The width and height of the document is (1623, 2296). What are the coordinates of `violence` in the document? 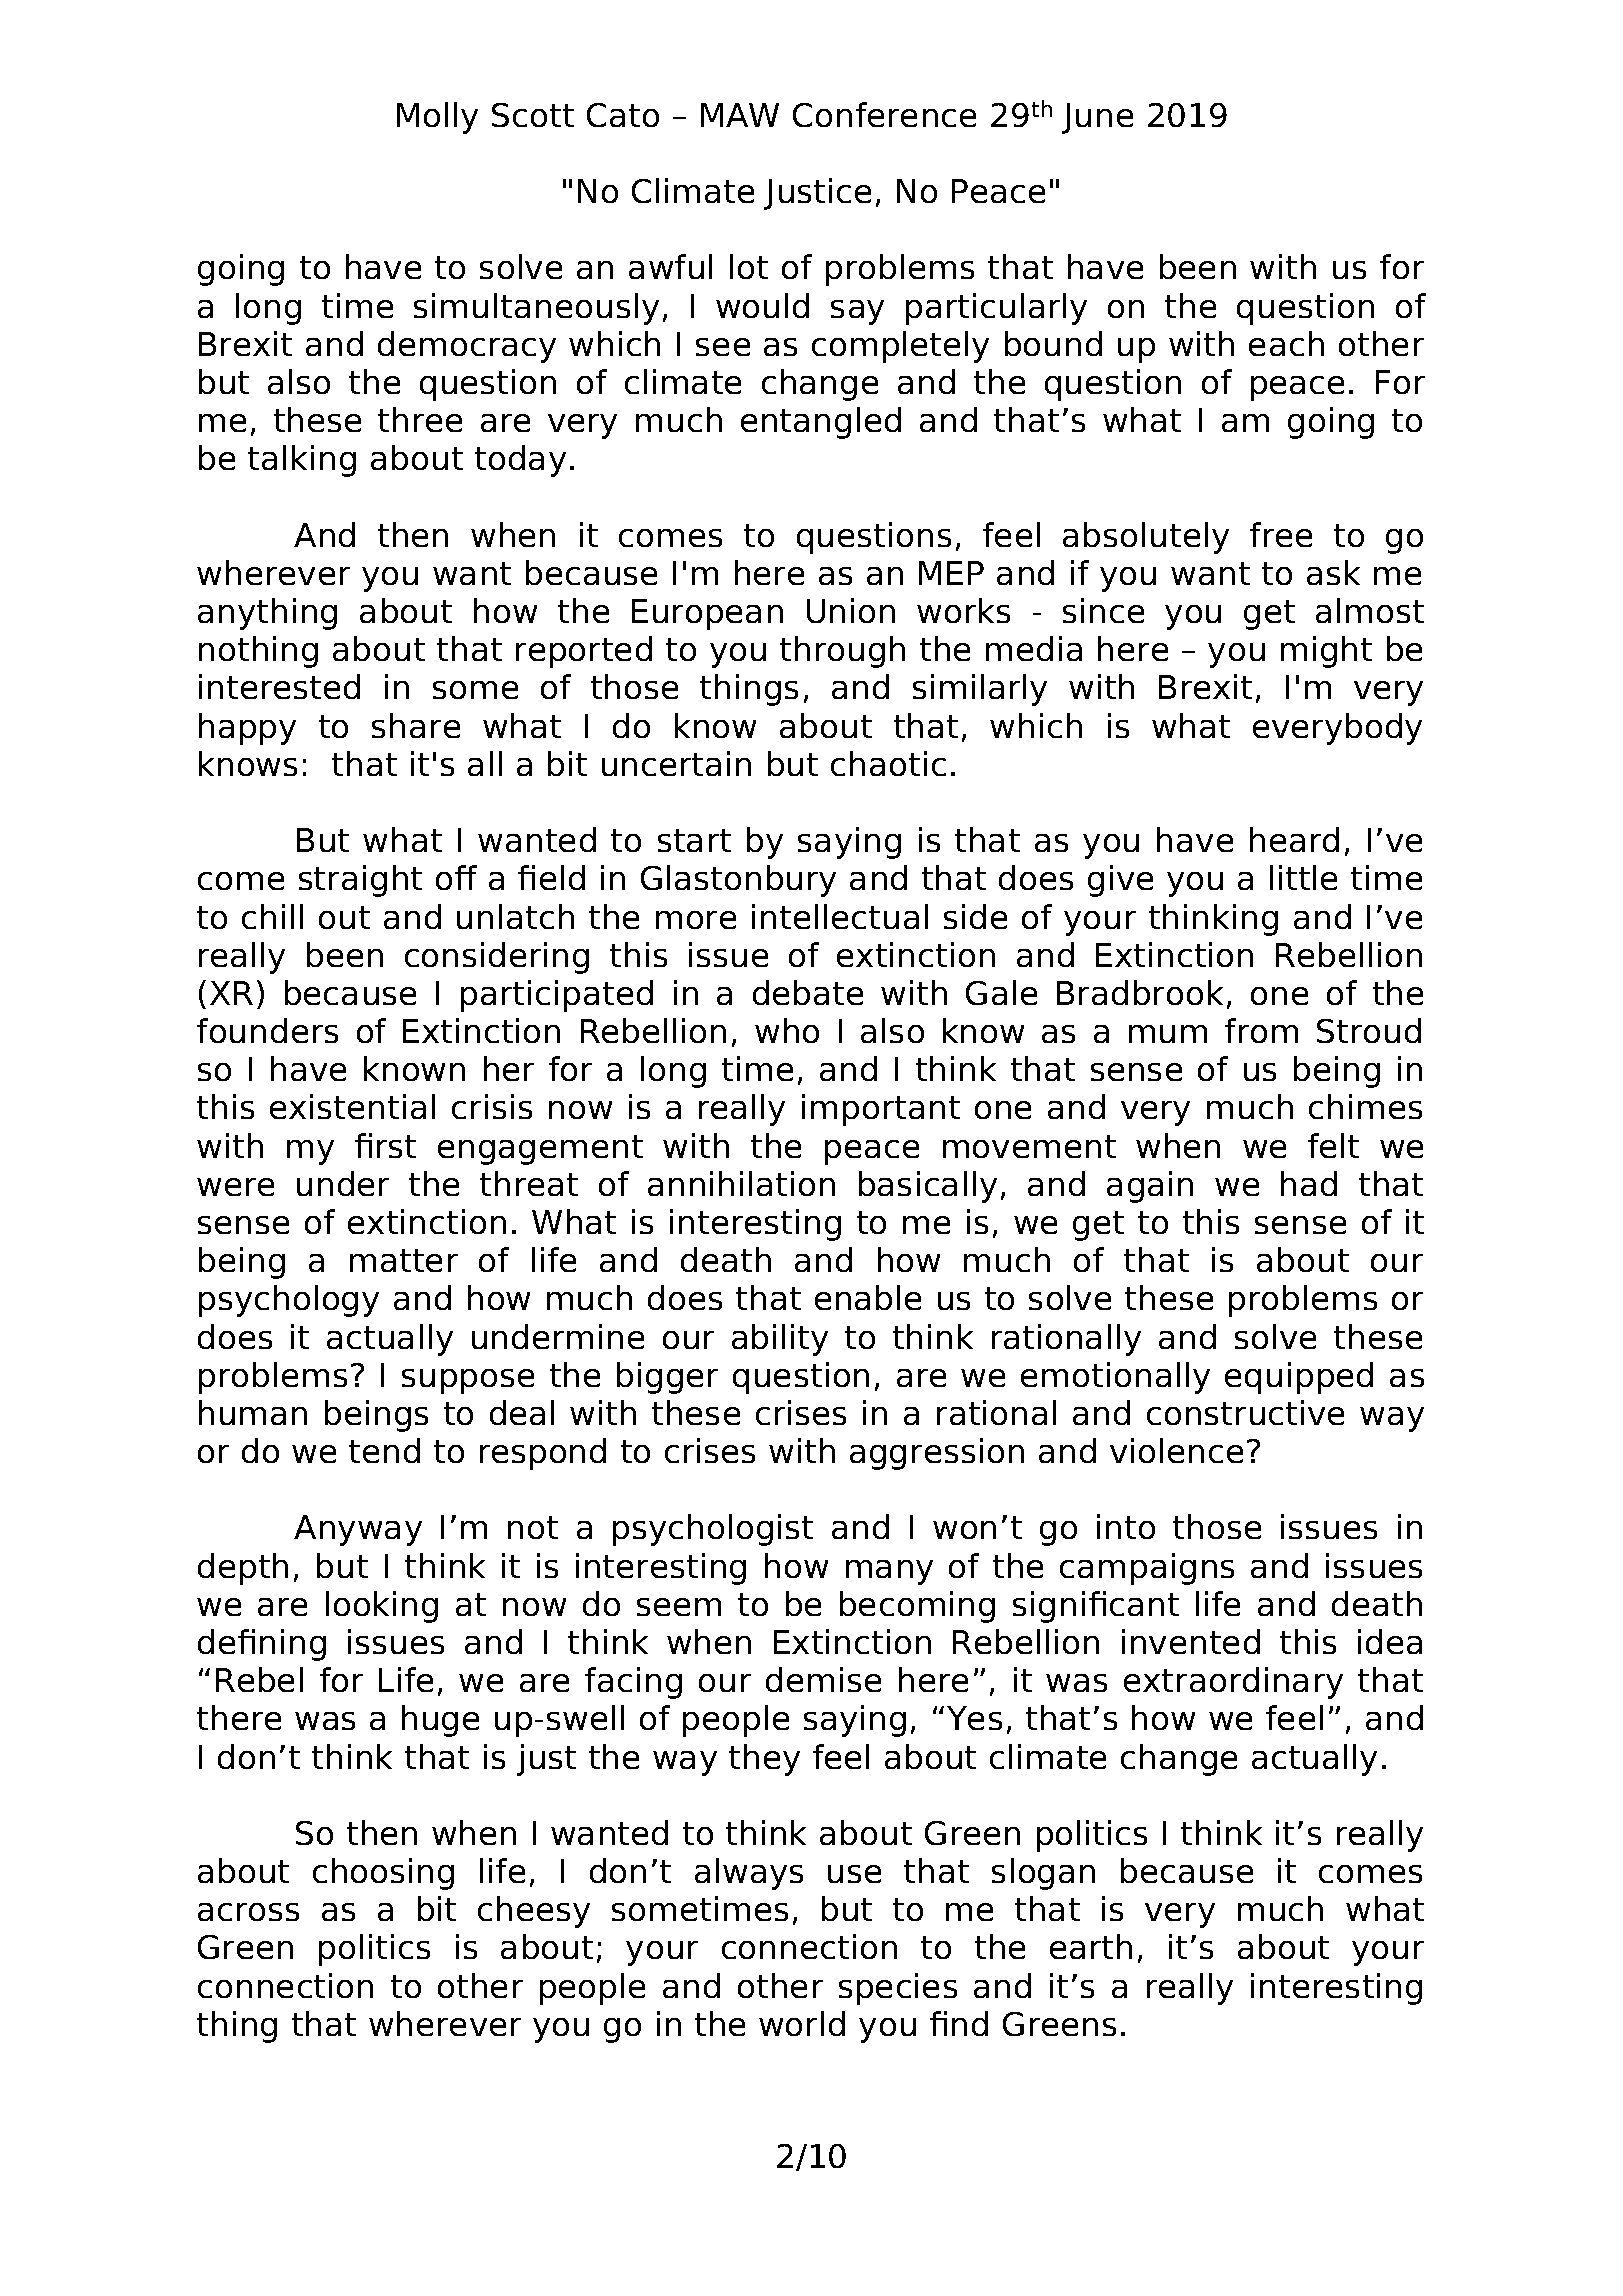 It's located at (1176, 1450).
